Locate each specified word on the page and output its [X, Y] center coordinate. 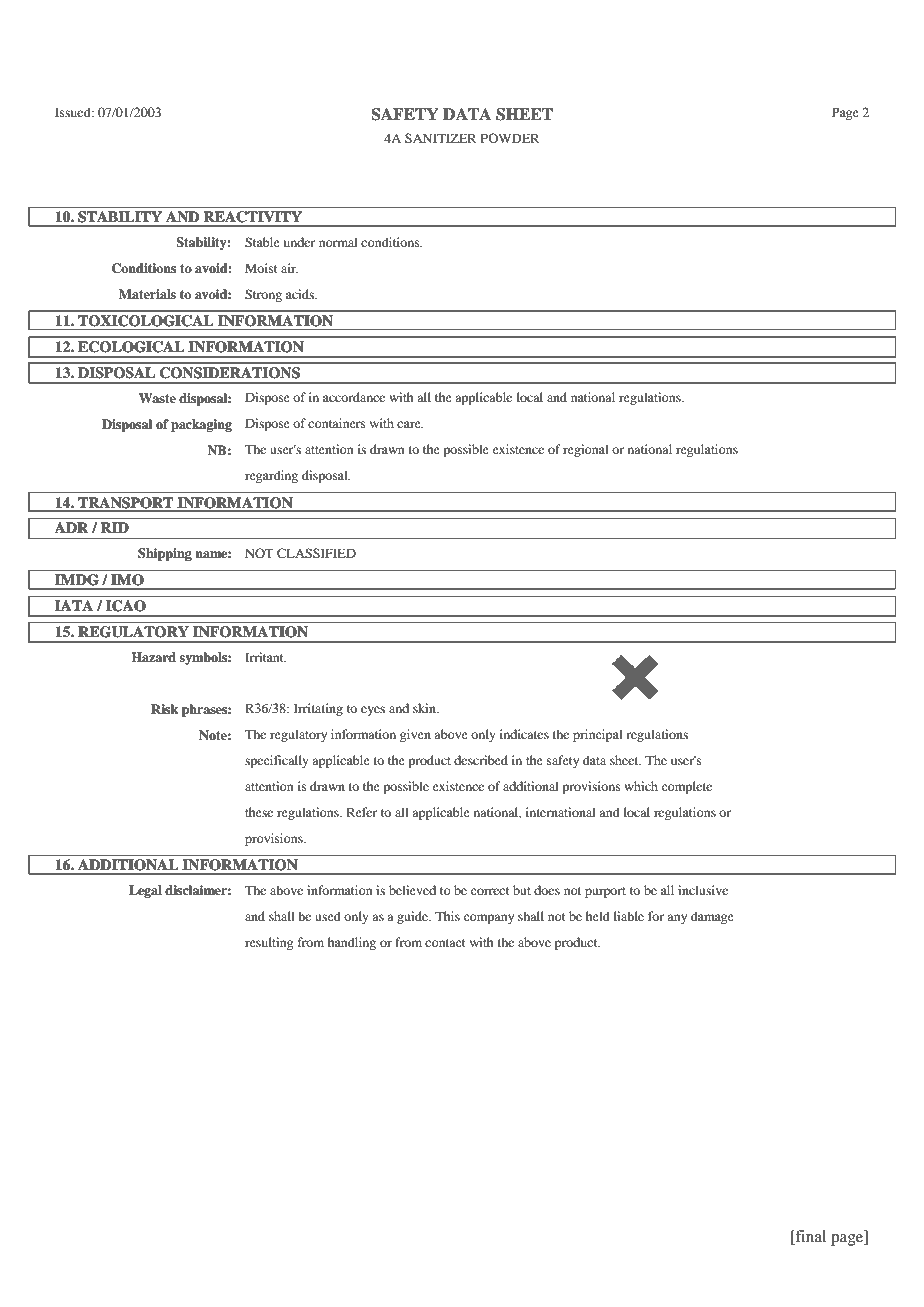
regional [586, 450]
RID [115, 527]
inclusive [703, 890]
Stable [262, 242]
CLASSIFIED [316, 553]
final [809, 1237]
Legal [145, 891]
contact [445, 943]
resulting [269, 943]
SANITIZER [441, 138]
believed [412, 890]
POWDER [510, 138]
